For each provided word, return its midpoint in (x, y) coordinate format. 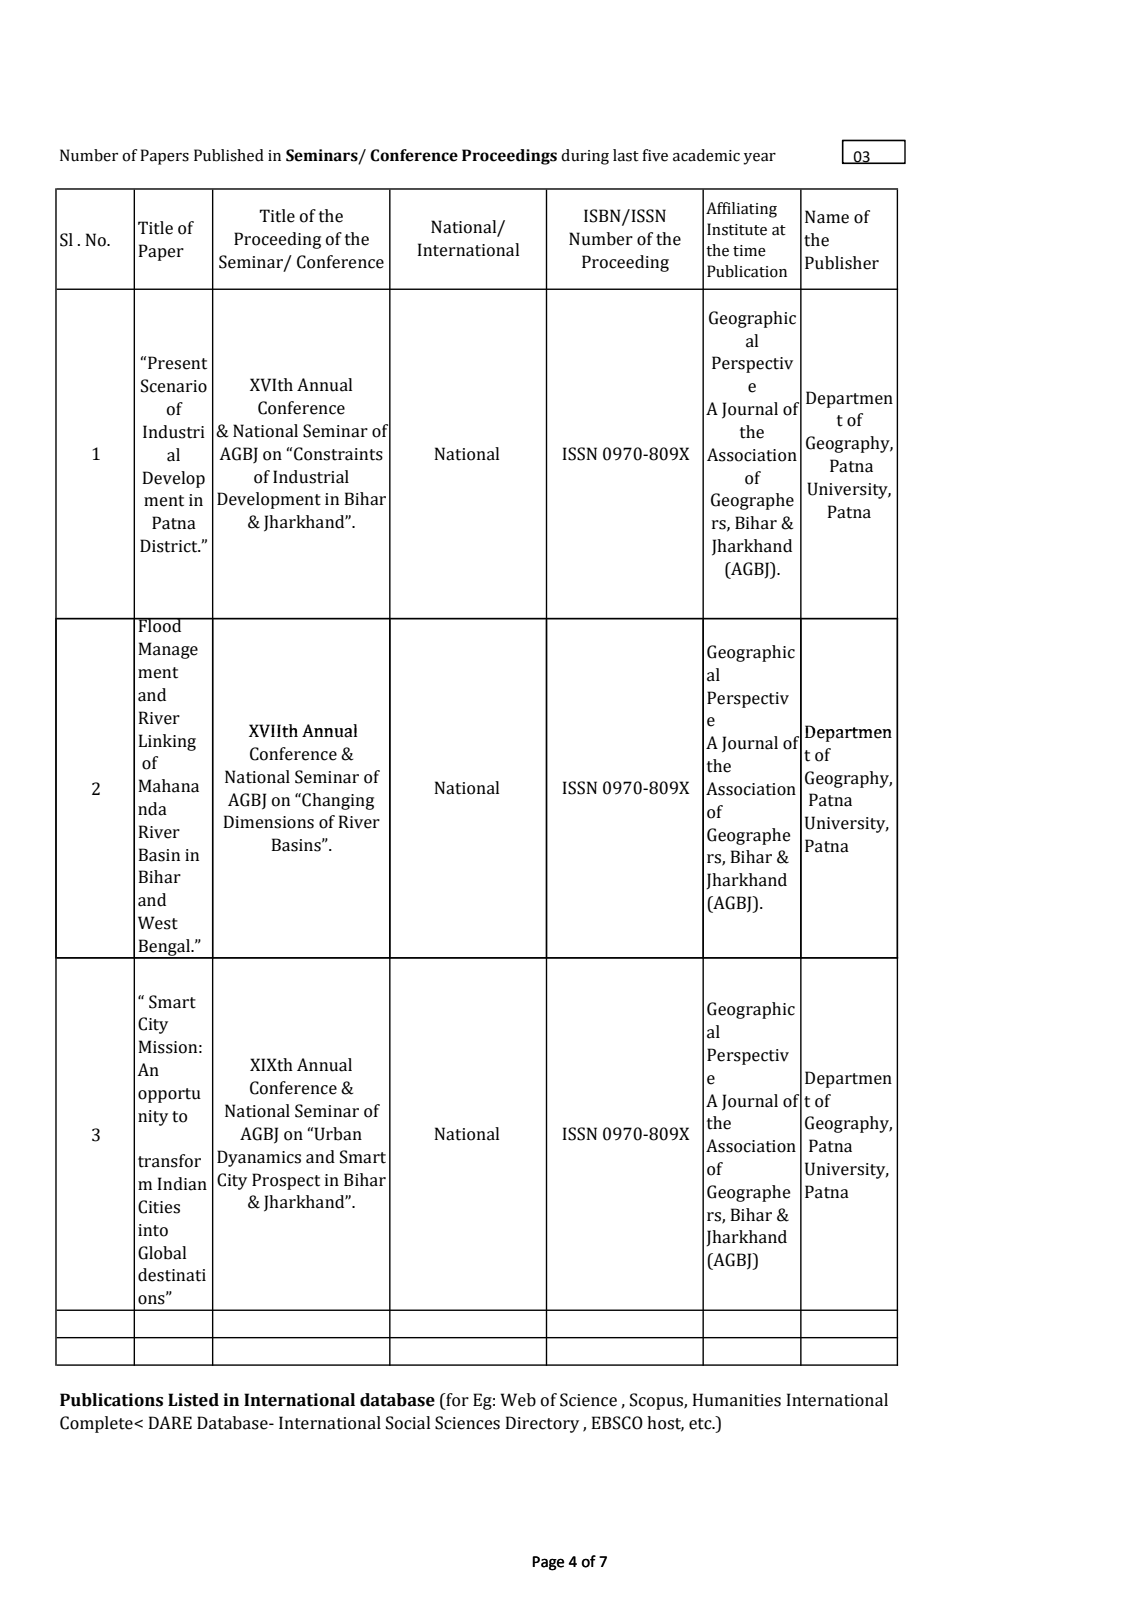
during (585, 157)
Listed (193, 1400)
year (759, 159)
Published (229, 155)
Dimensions (269, 822)
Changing (337, 801)
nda (152, 809)
